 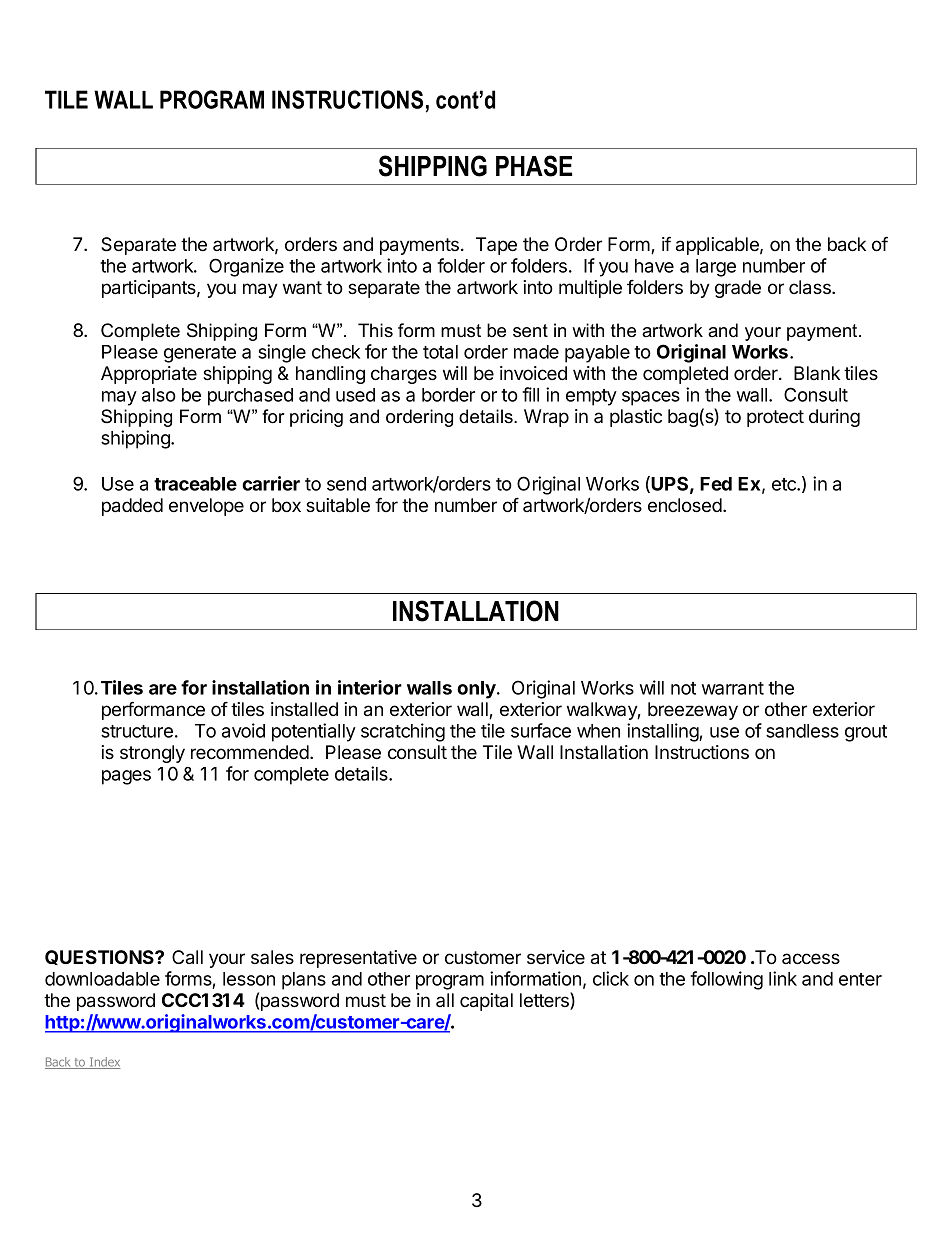 I want to click on also, so click(x=159, y=395).
